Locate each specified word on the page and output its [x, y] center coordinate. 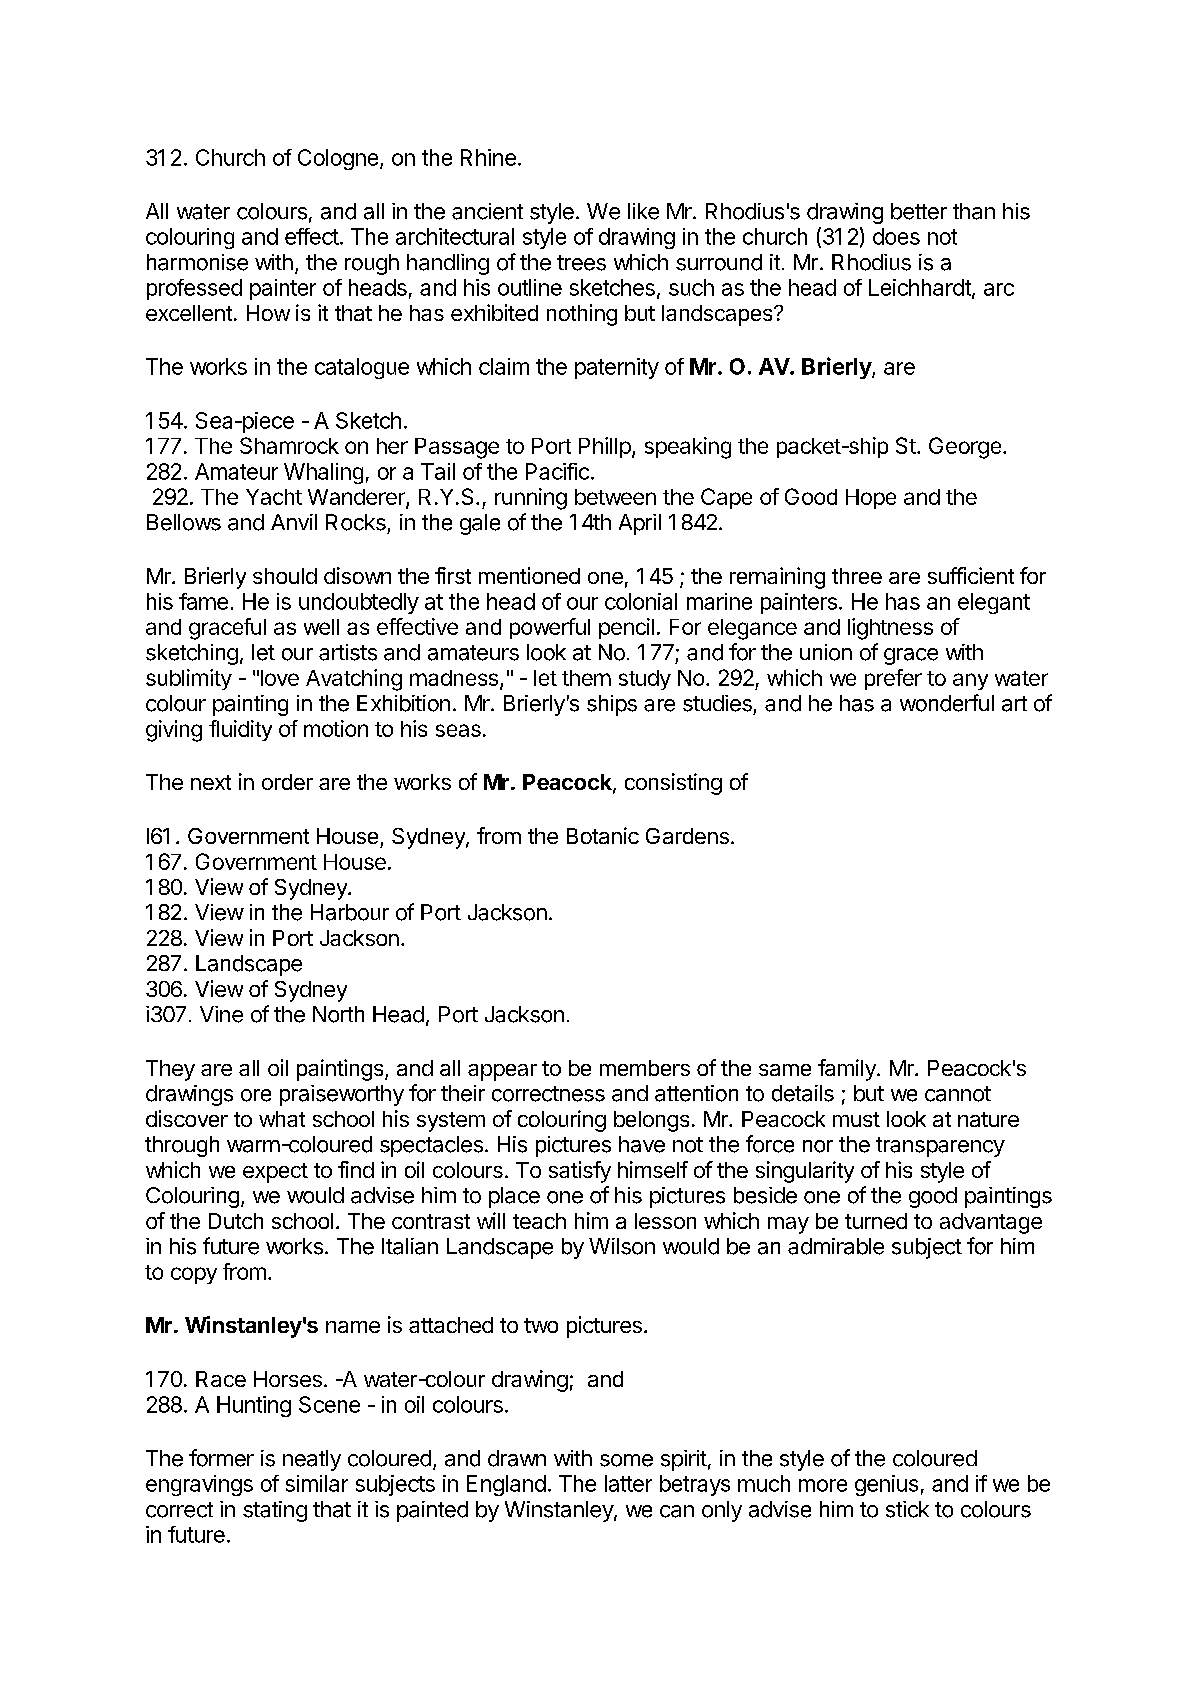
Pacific [557, 471]
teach [539, 1221]
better [919, 211]
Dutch [236, 1221]
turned [876, 1221]
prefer [893, 679]
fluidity [240, 730]
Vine [221, 1014]
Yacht [274, 497]
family [848, 1070]
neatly [312, 1460]
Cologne [339, 159]
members [645, 1068]
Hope [871, 499]
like [643, 211]
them [586, 678]
